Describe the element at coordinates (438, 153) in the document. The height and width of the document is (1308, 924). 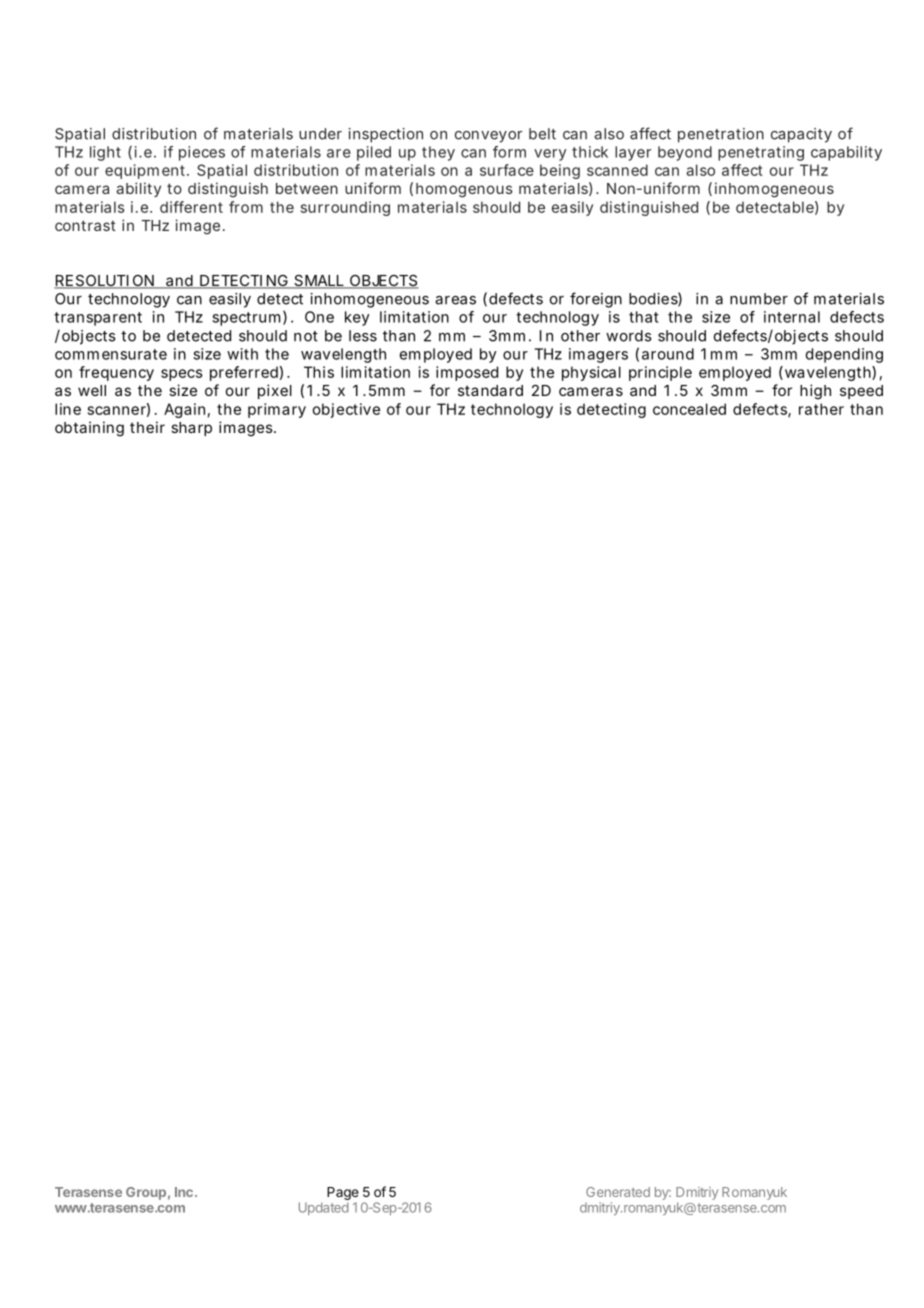
I see `they` at that location.
